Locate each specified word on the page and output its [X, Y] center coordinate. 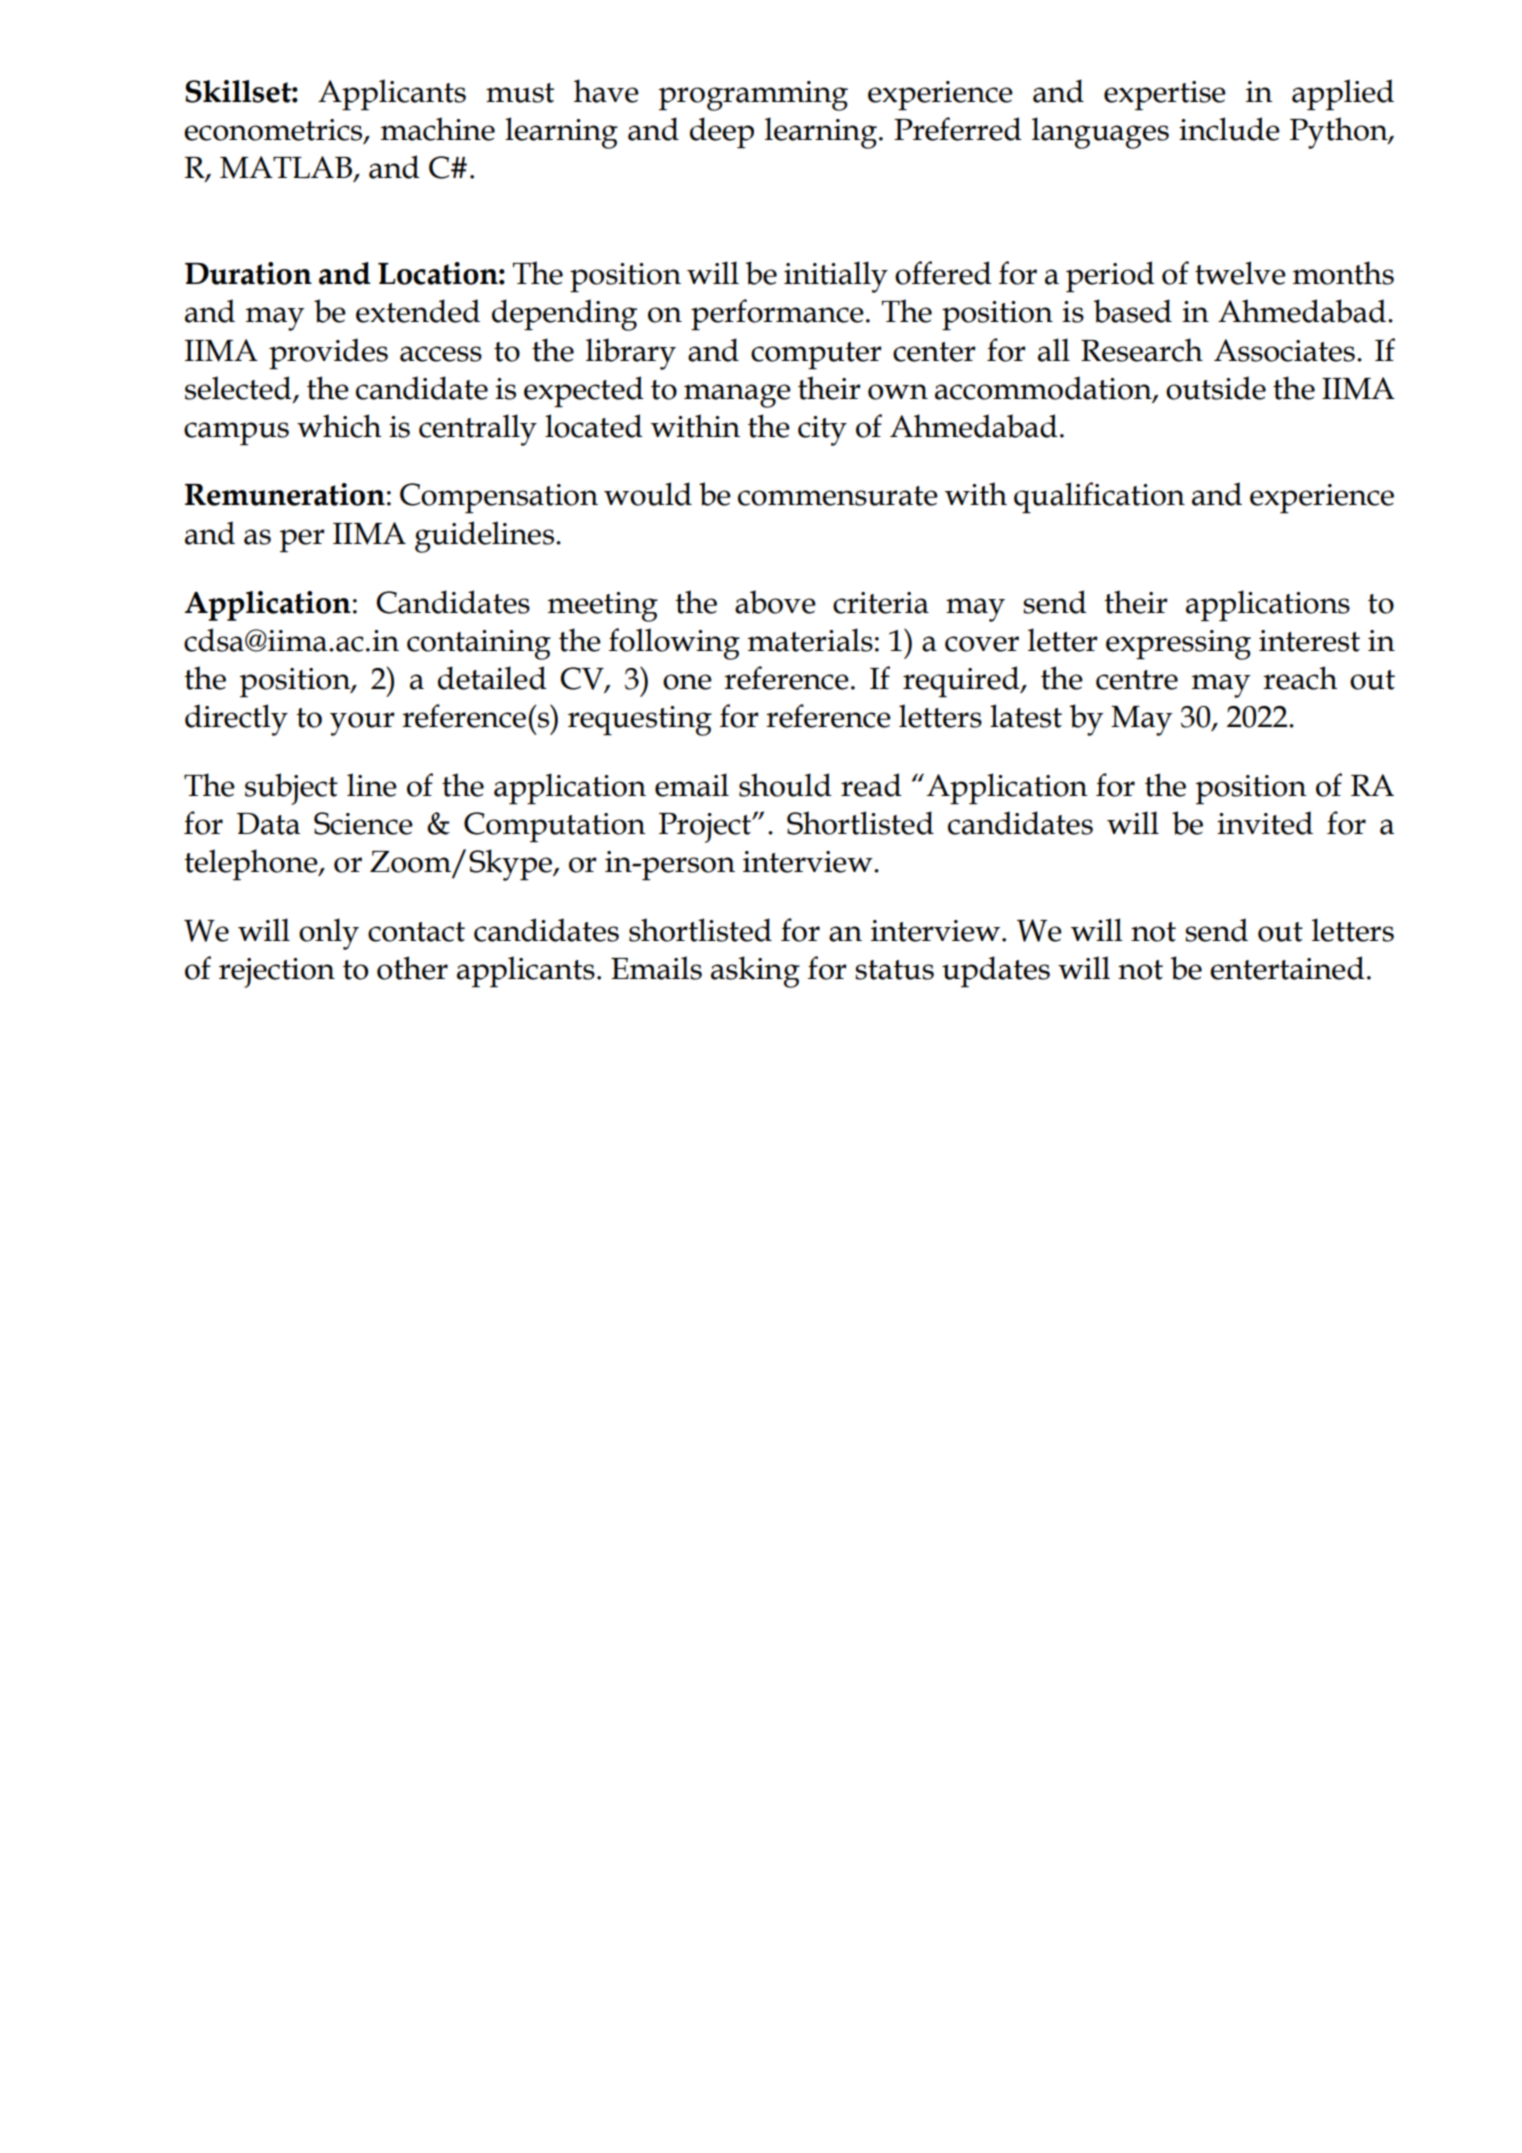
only [329, 934]
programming [753, 96]
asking [755, 972]
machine [438, 129]
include [1229, 129]
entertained [1287, 968]
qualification [1099, 497]
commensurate [838, 496]
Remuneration [285, 494]
